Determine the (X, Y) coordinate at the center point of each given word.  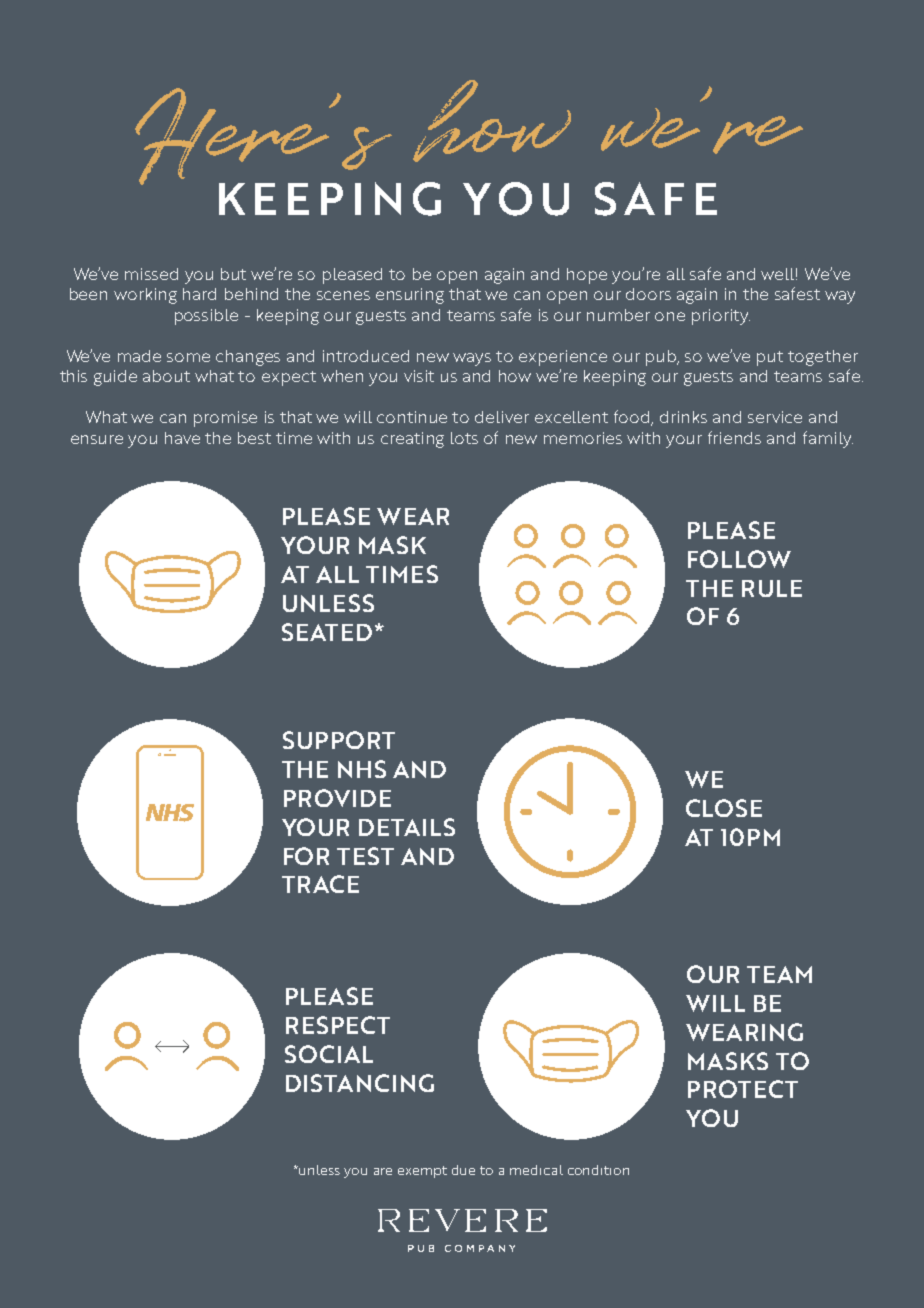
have (182, 438)
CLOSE (724, 808)
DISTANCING (360, 1083)
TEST (365, 856)
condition (598, 1170)
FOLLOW (739, 559)
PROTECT (743, 1089)
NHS (362, 769)
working (145, 296)
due (463, 1170)
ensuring (410, 296)
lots (464, 438)
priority (721, 317)
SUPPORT (339, 740)
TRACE (320, 884)
